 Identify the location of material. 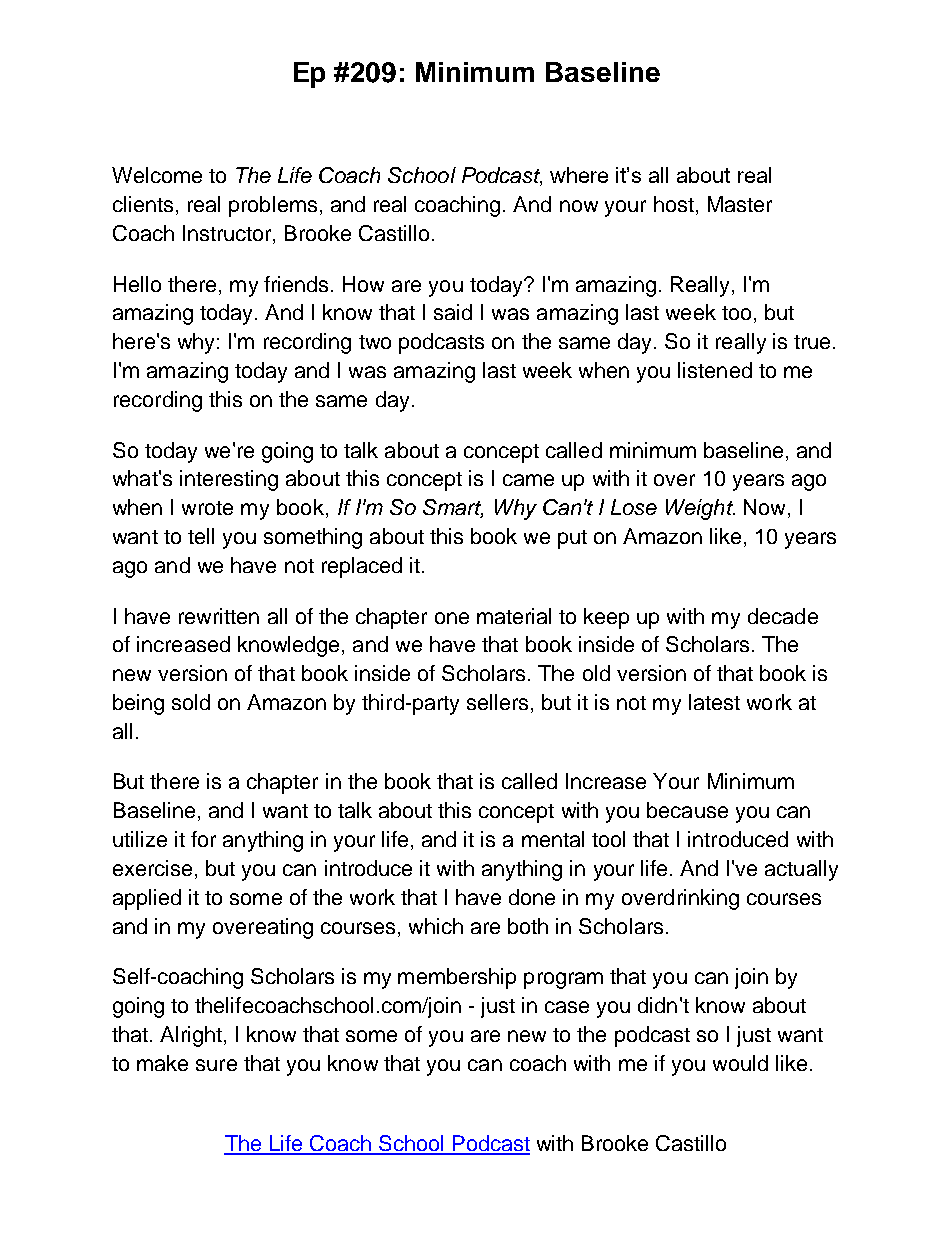
(514, 616).
